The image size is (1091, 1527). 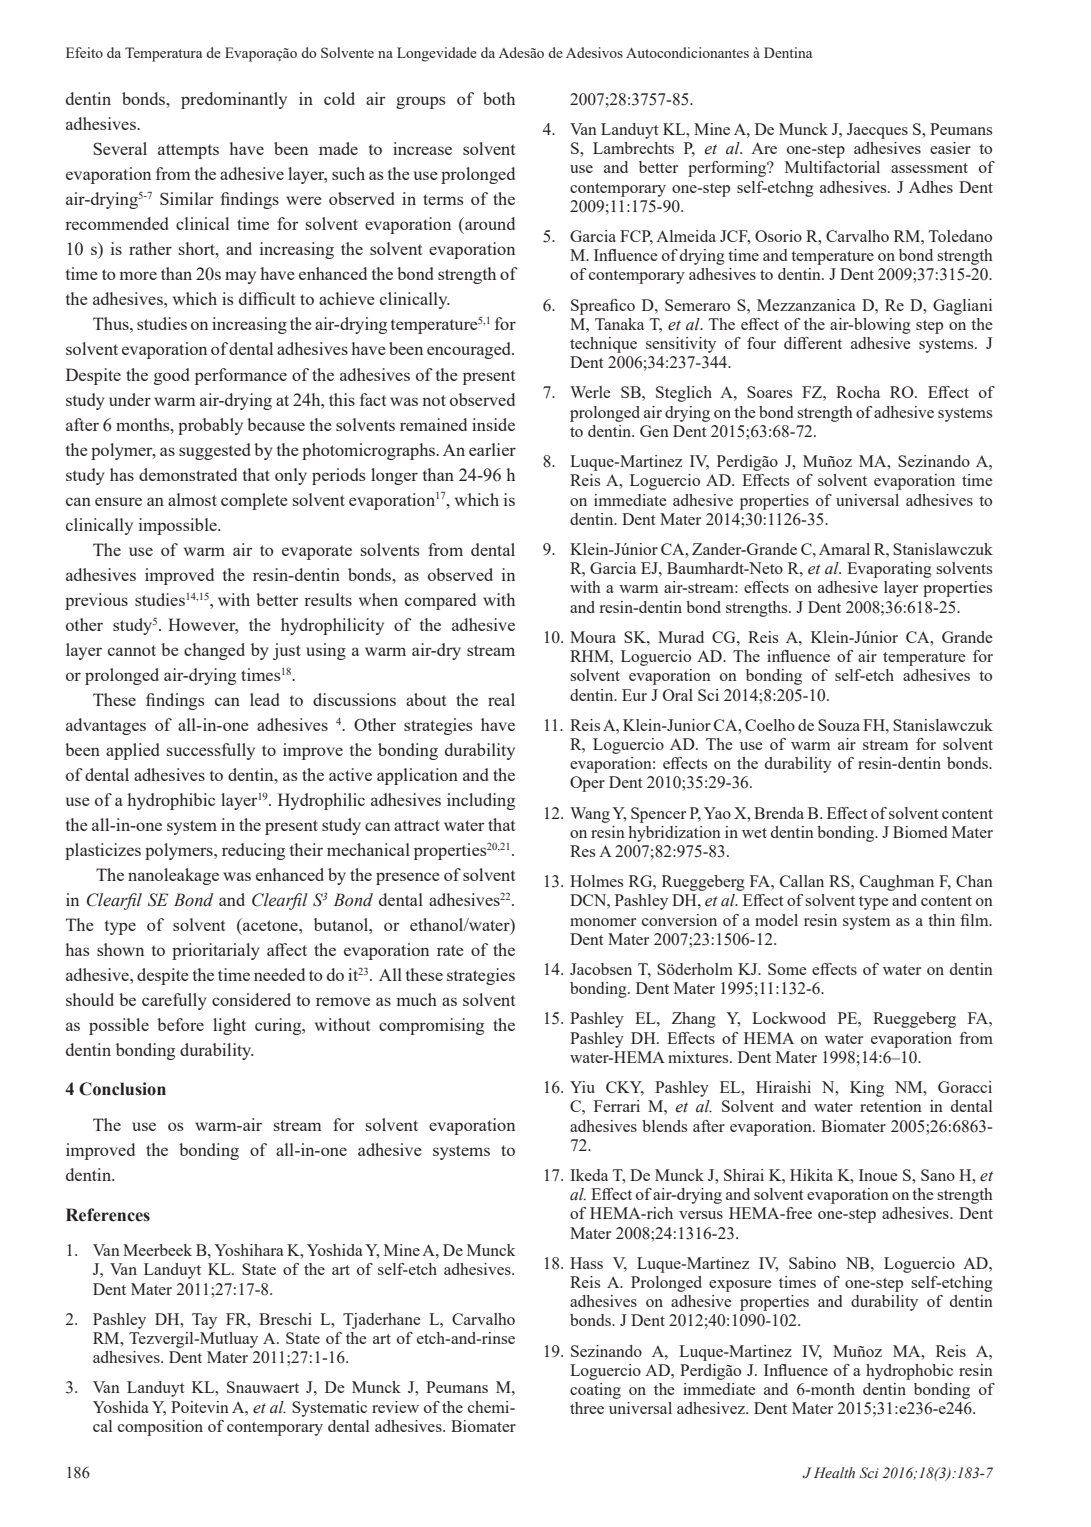 I want to click on Conclusion, so click(x=122, y=1089).
